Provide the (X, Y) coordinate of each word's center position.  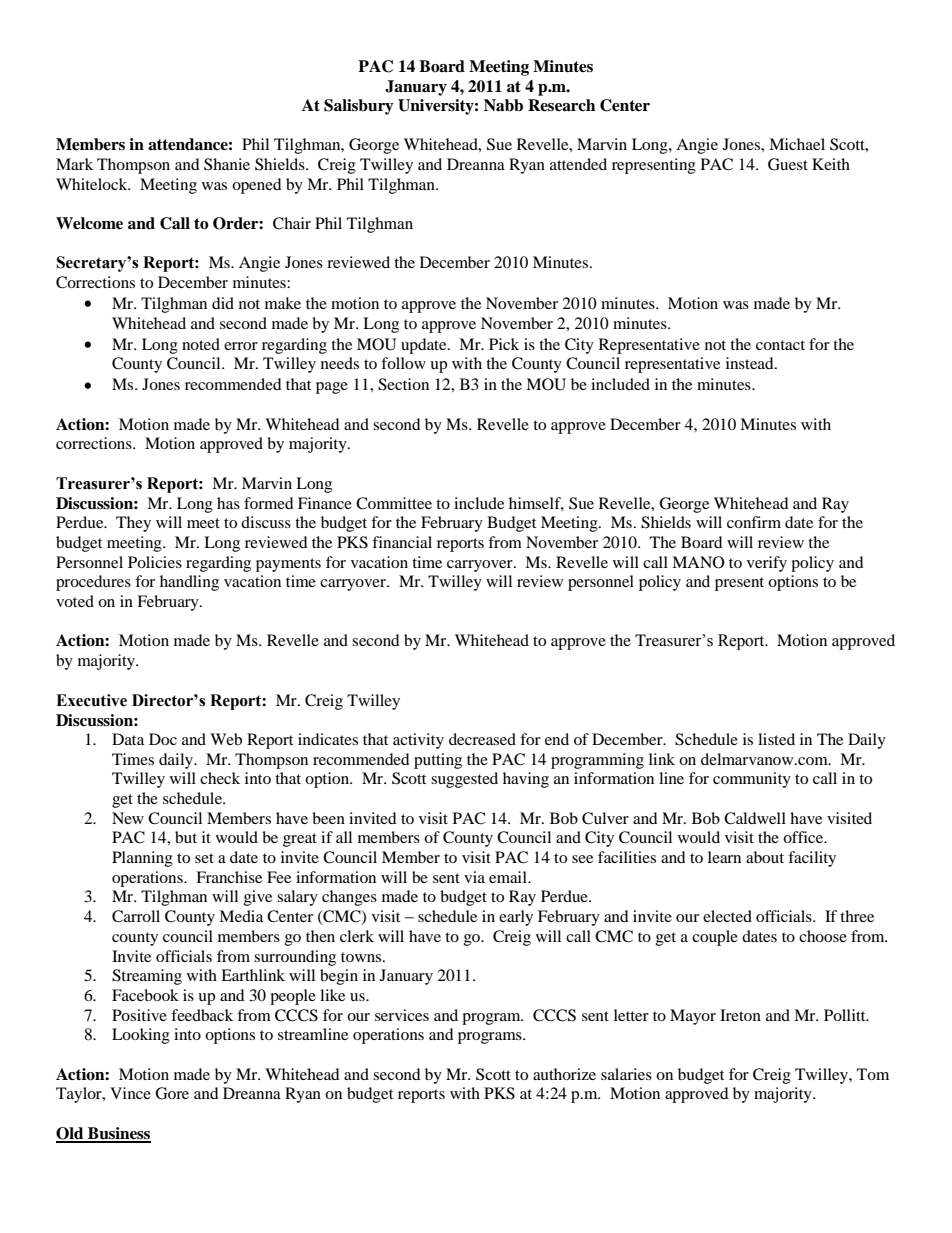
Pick (504, 344)
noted (201, 344)
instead (751, 363)
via (474, 877)
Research (561, 105)
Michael (797, 144)
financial (402, 542)
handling (189, 583)
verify (767, 564)
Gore (172, 1093)
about (765, 857)
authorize (564, 1074)
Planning (142, 859)
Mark (74, 164)
